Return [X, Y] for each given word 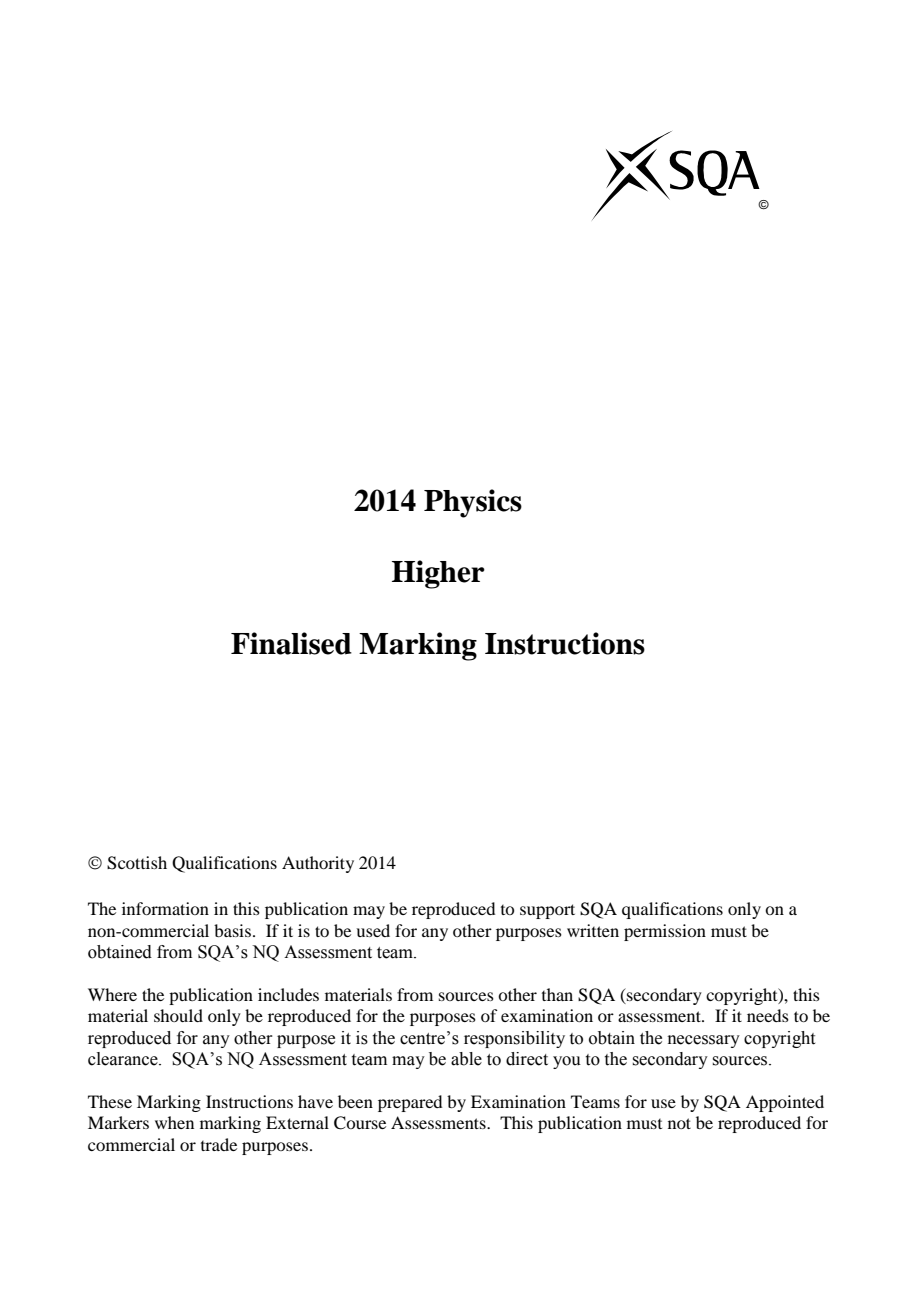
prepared [410, 1103]
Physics [473, 503]
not [679, 1123]
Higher [438, 574]
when [174, 1122]
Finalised [291, 643]
